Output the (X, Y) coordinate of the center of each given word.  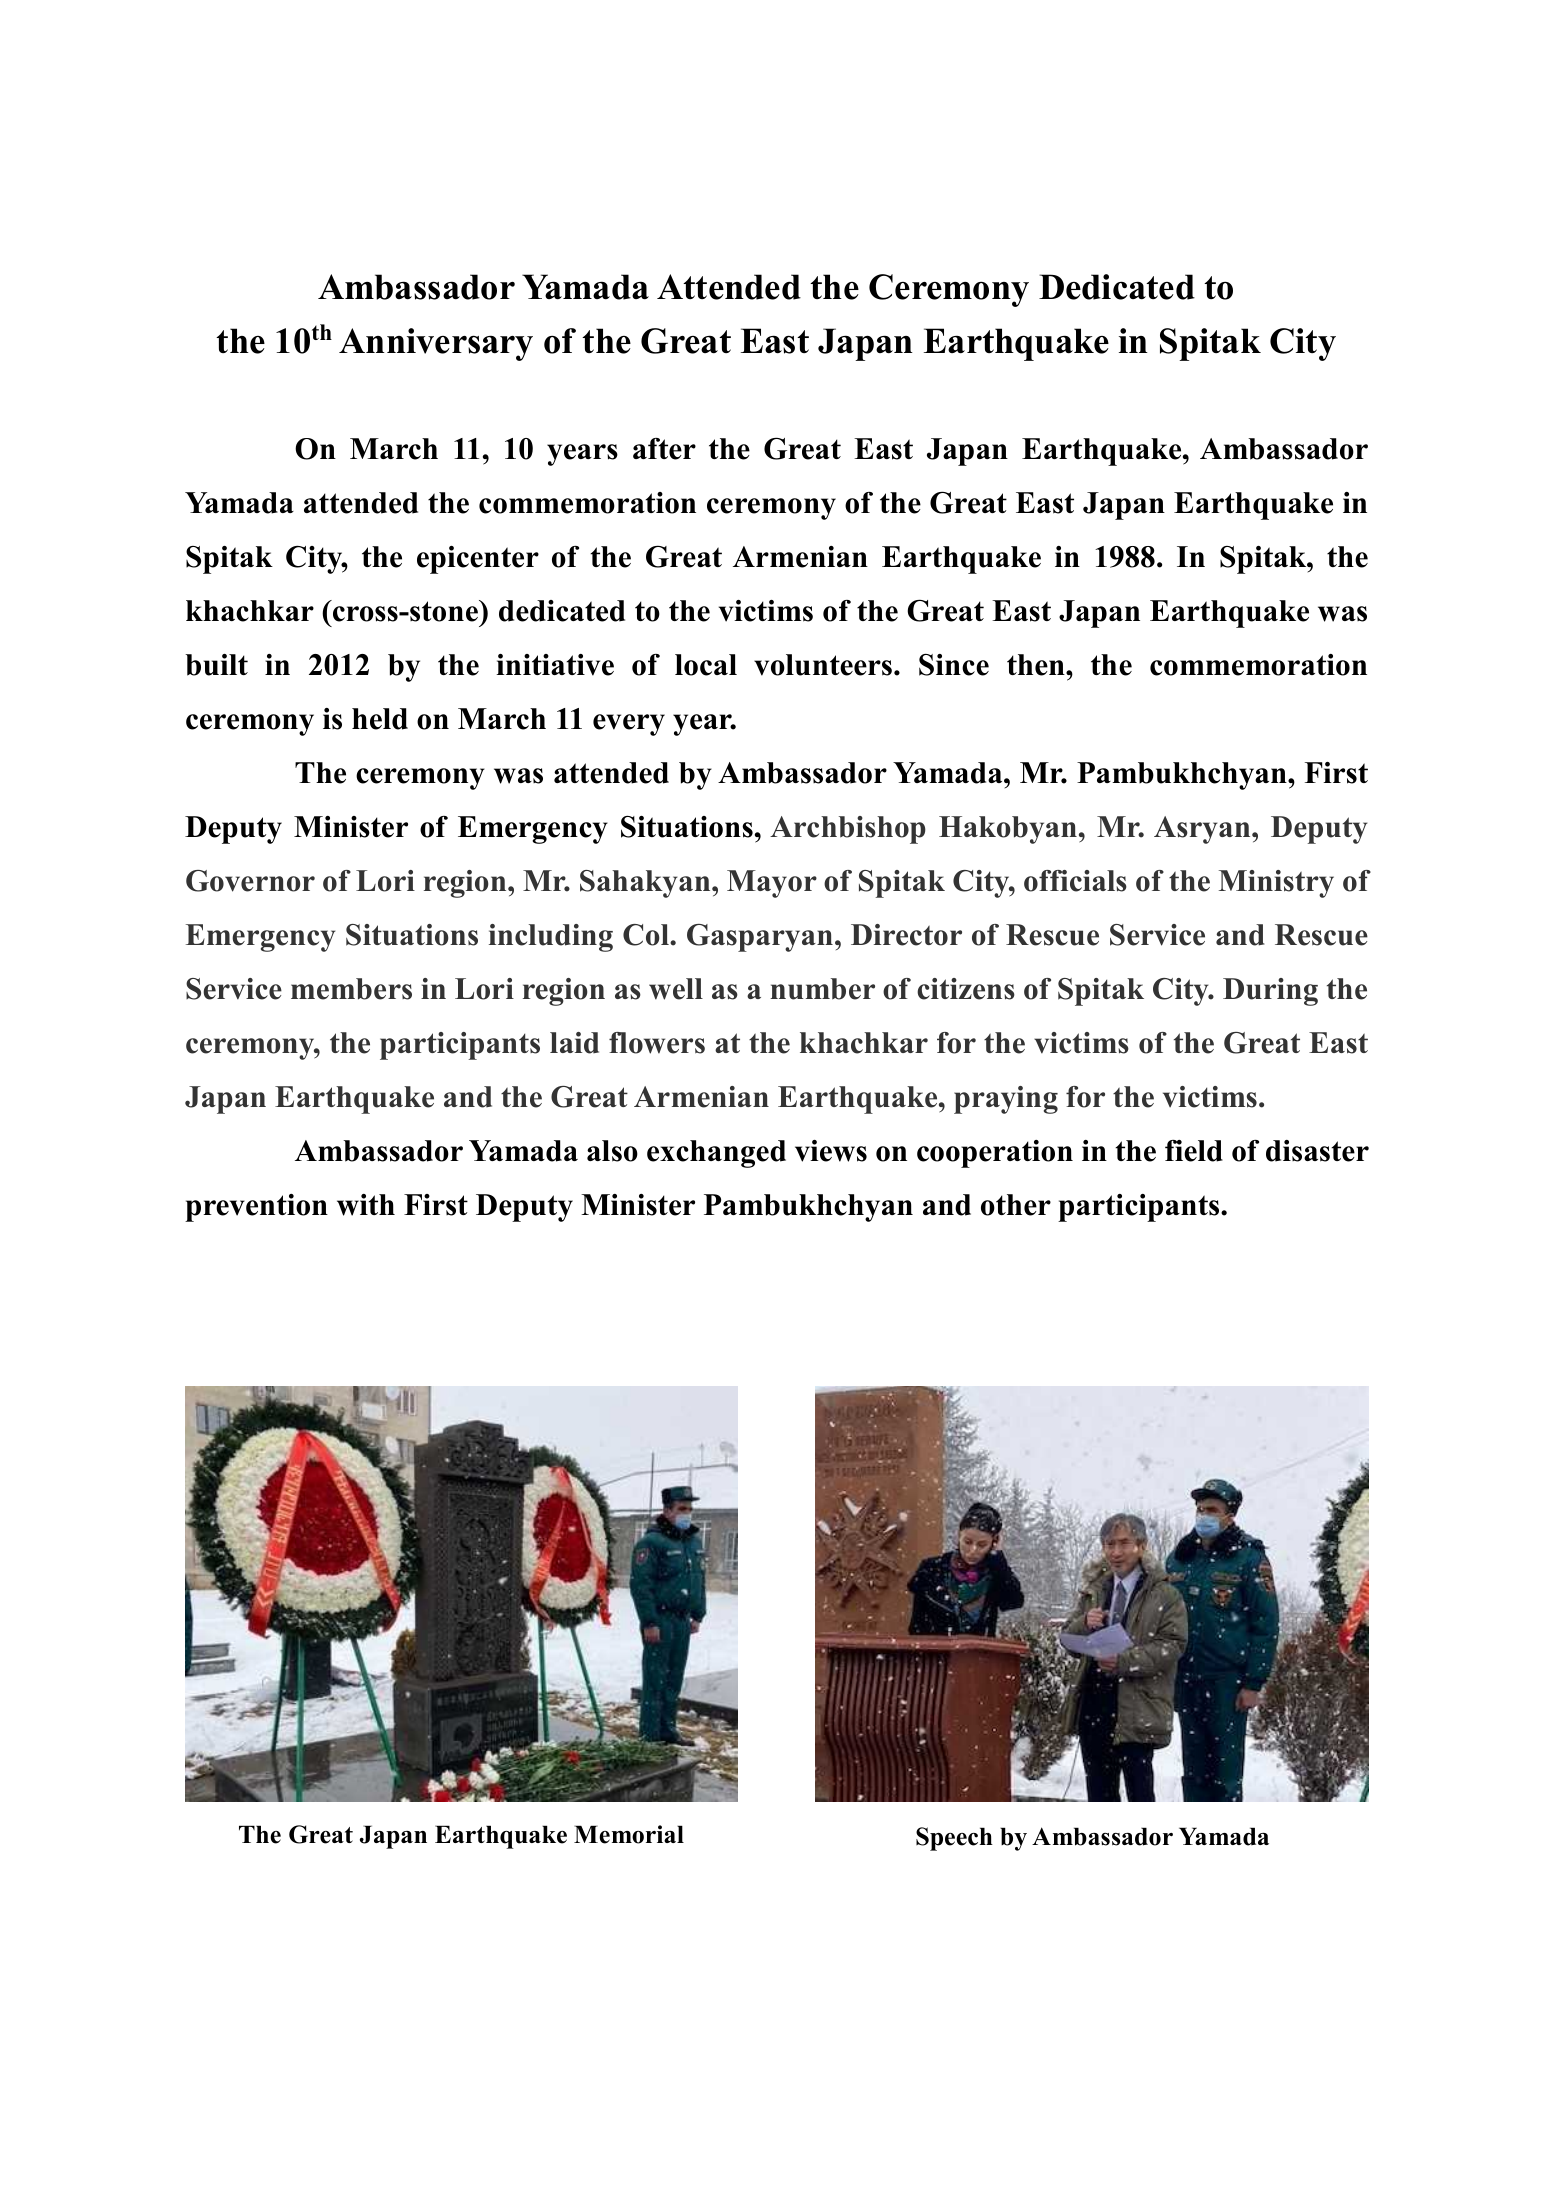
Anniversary (436, 344)
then (1037, 665)
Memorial (629, 1834)
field (1194, 1151)
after (664, 449)
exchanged (716, 1154)
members (351, 989)
